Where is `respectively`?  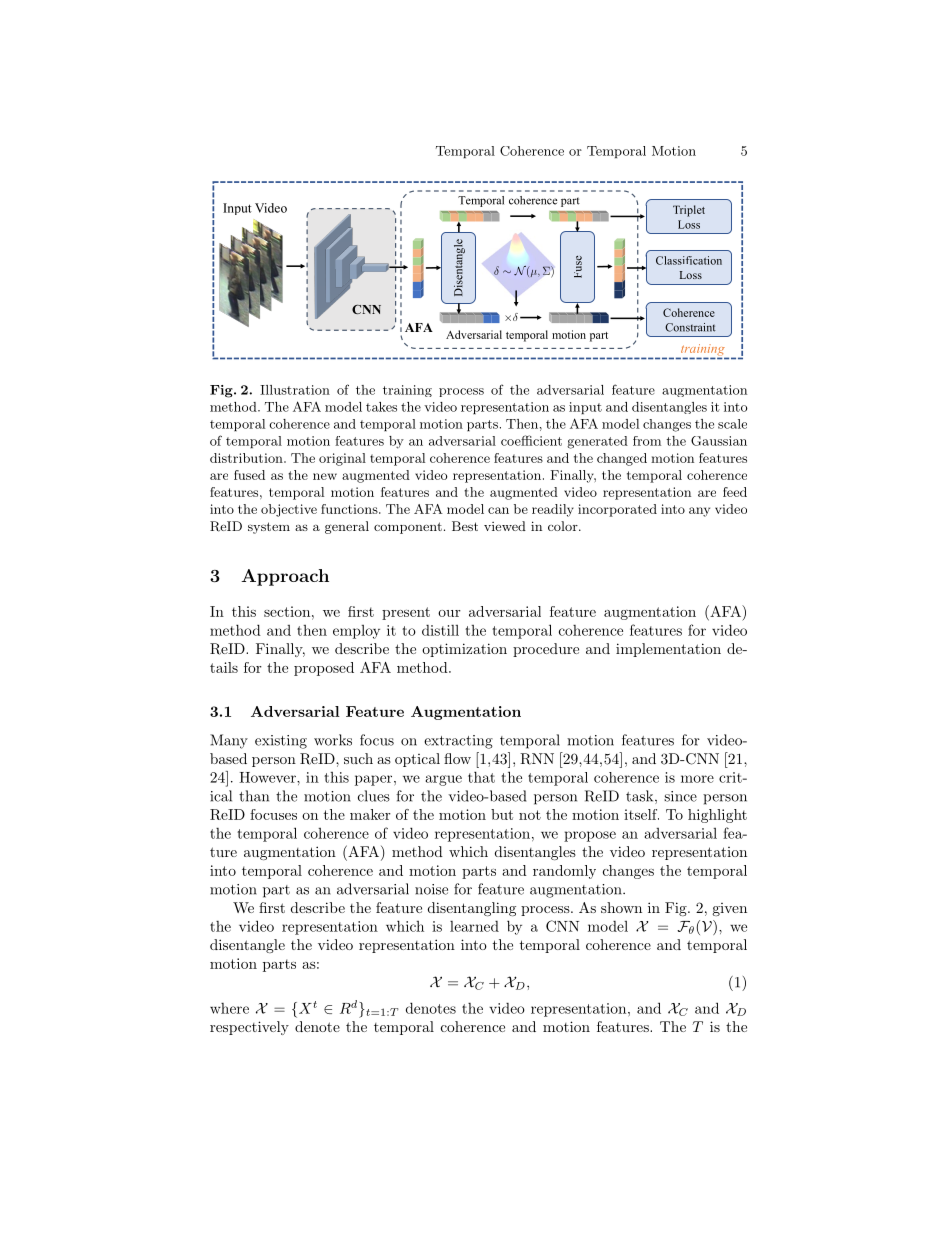
respectively is located at coordinates (249, 1028).
